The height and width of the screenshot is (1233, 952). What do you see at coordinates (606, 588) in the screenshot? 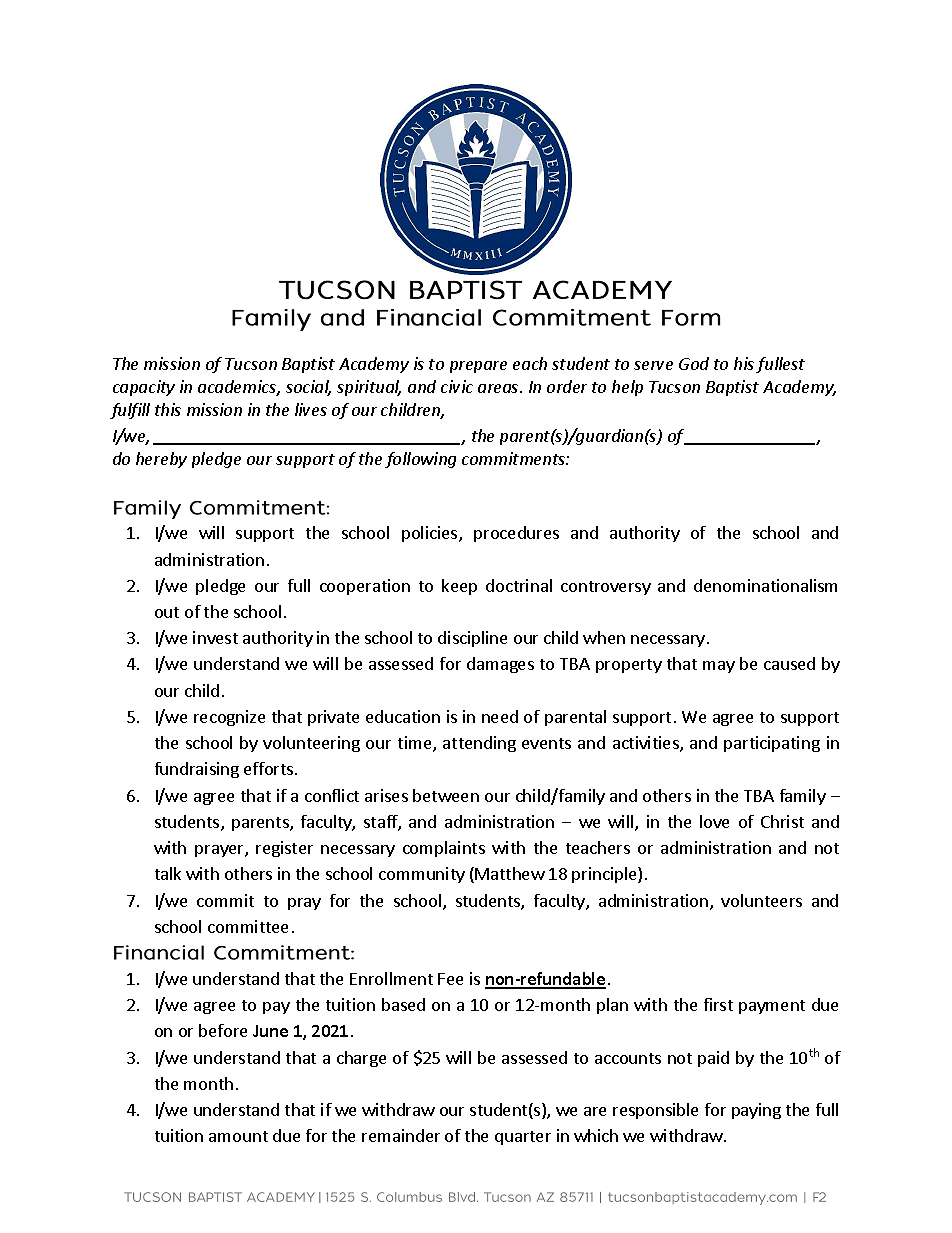
I see `controversy` at bounding box center [606, 588].
